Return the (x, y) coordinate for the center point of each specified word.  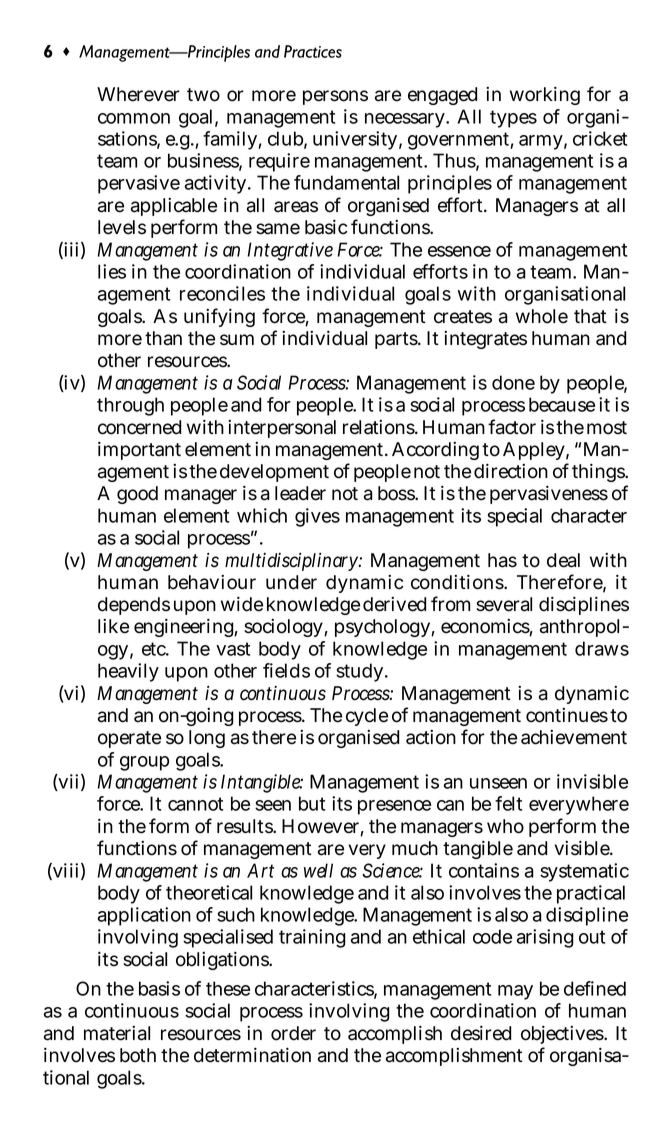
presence (394, 807)
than (163, 338)
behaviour (212, 582)
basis (159, 988)
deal (563, 560)
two (203, 95)
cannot (195, 804)
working (545, 96)
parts (397, 340)
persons (335, 97)
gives (317, 517)
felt (508, 803)
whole (542, 316)
